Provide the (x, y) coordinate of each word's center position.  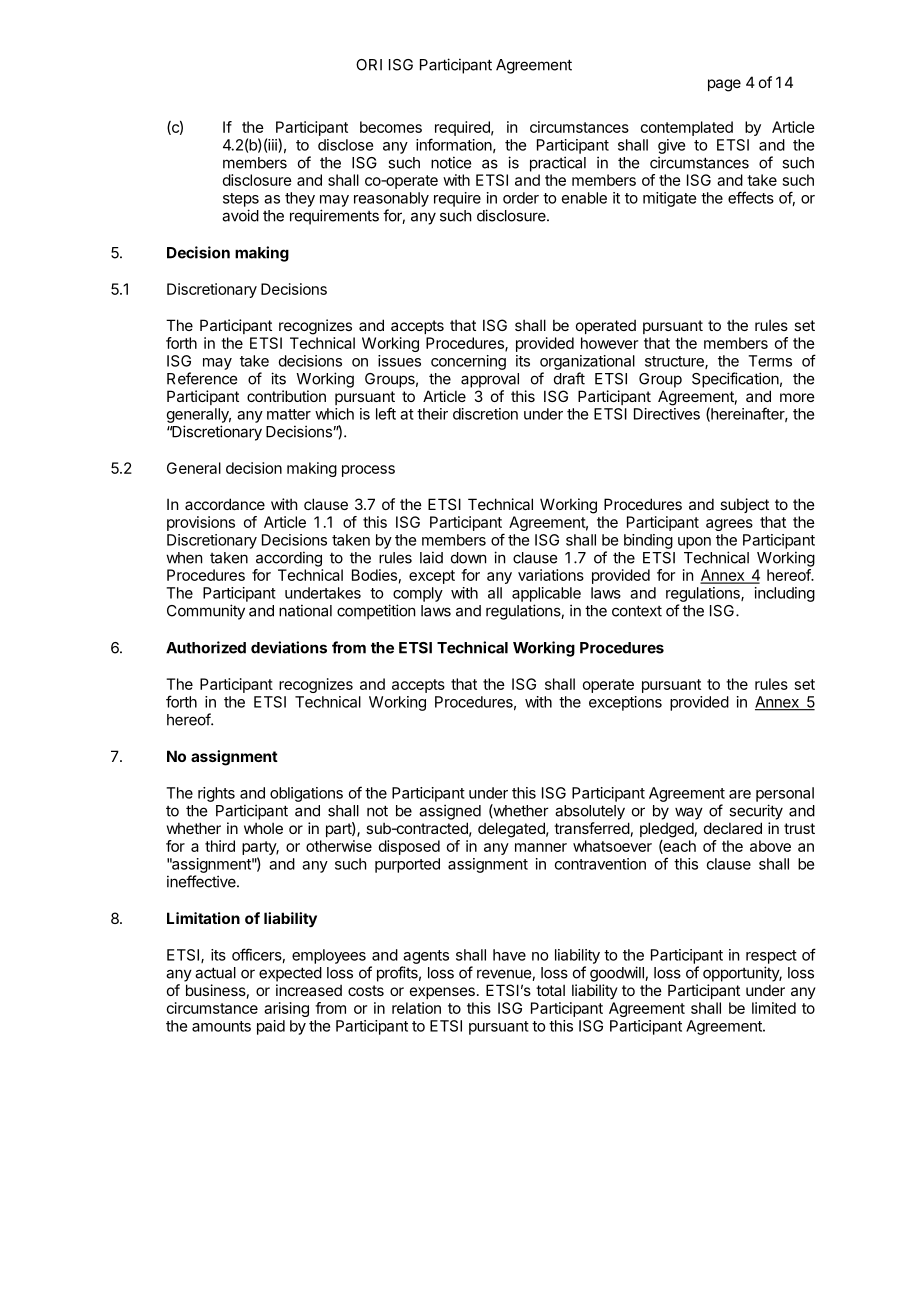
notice (451, 162)
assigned (450, 812)
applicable (546, 594)
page (724, 85)
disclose (345, 145)
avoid (240, 215)
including (785, 594)
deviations (289, 647)
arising (286, 1009)
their (432, 414)
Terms (770, 361)
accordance (225, 504)
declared (733, 828)
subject (744, 505)
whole (263, 828)
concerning (468, 362)
